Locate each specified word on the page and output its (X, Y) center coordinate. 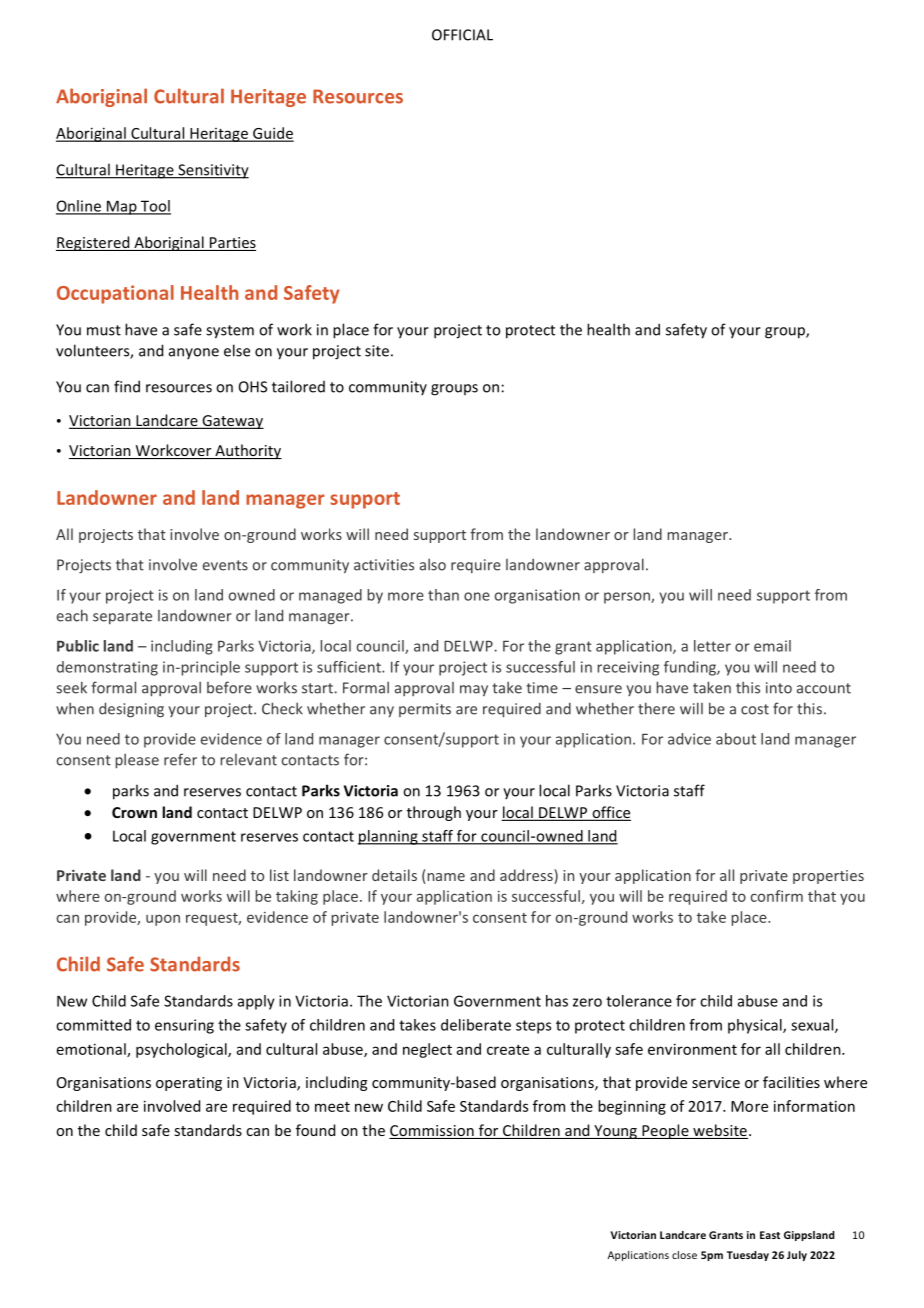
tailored (298, 386)
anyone (194, 353)
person (628, 598)
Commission (432, 1132)
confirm (777, 896)
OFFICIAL (462, 35)
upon (163, 920)
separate (122, 617)
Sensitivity (212, 171)
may (474, 691)
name (445, 878)
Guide (272, 134)
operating (189, 1084)
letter (712, 646)
